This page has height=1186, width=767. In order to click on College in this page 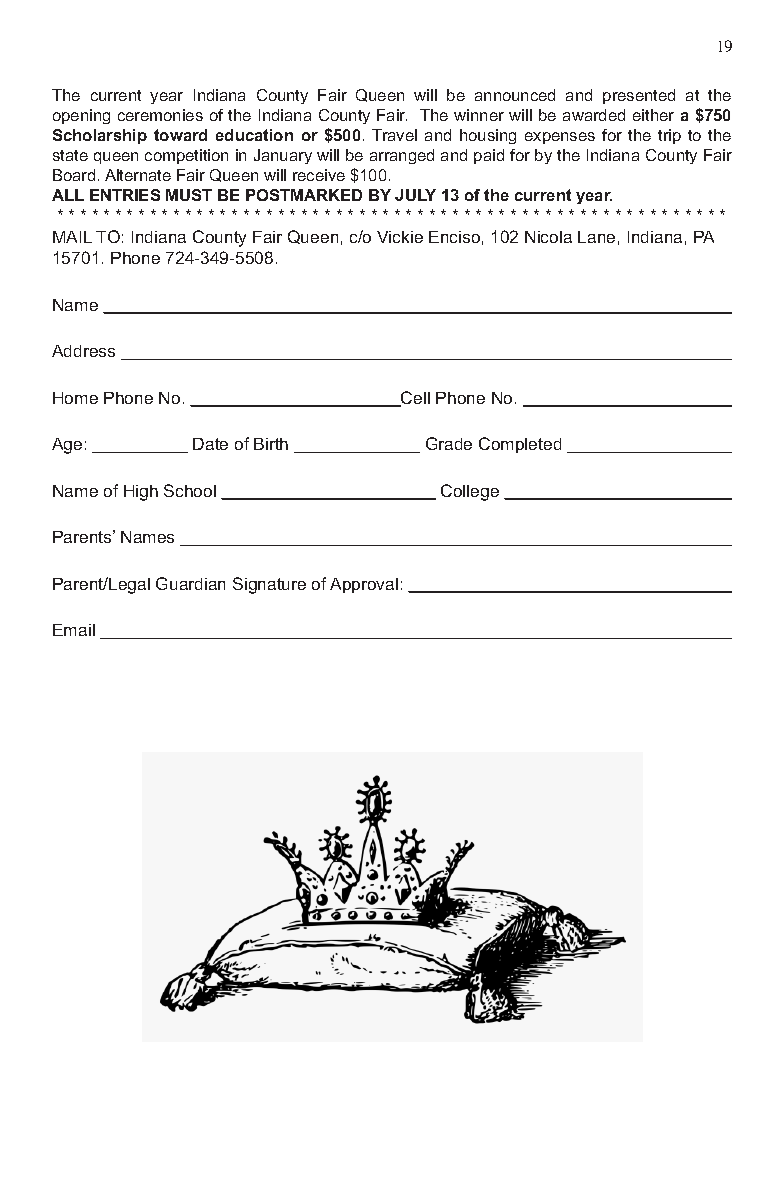, I will do `click(470, 492)`.
